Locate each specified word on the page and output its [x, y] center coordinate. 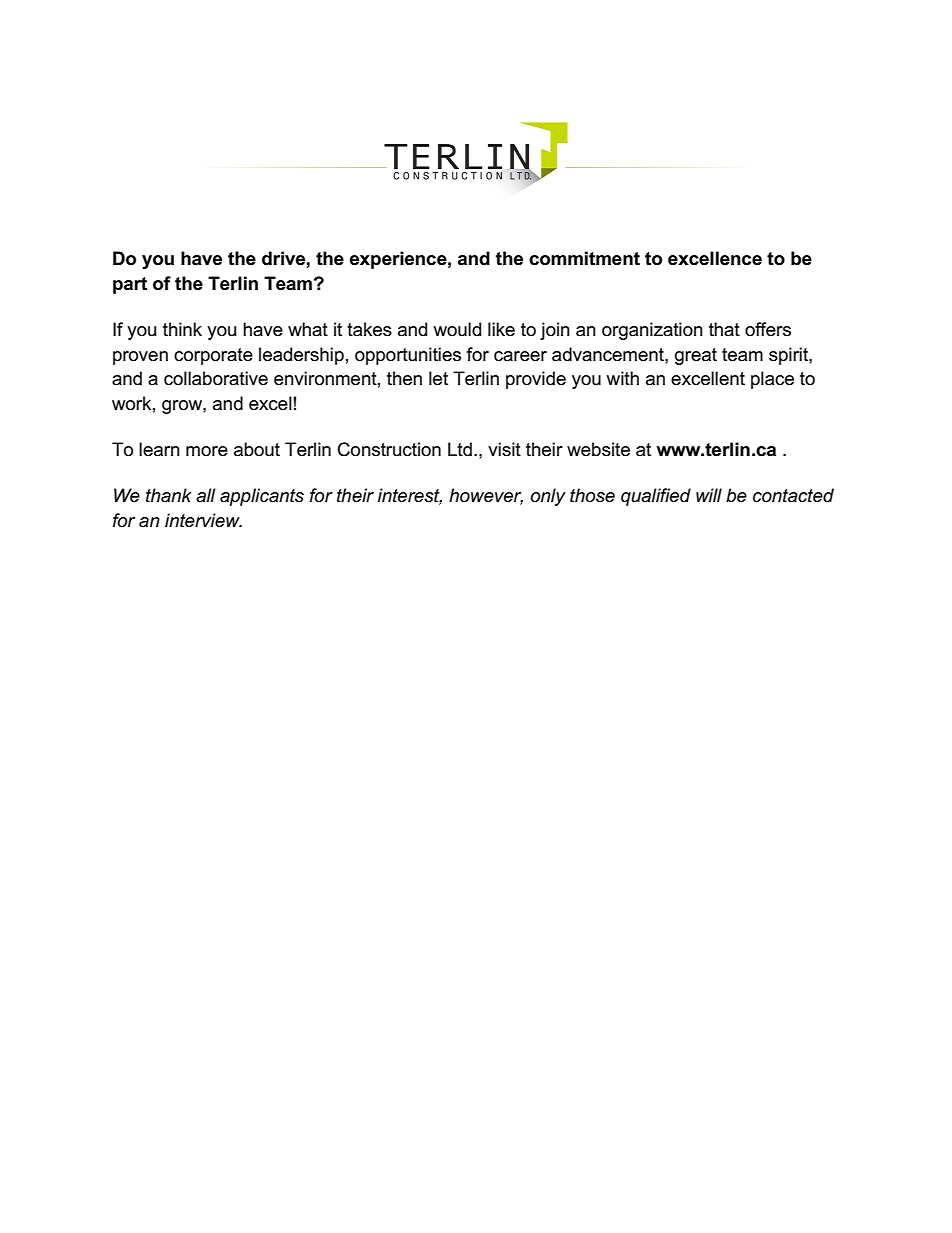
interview [203, 520]
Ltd [460, 449]
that [724, 329]
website [598, 449]
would [457, 329]
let [438, 378]
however [486, 496]
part [130, 285]
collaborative [216, 378]
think [182, 329]
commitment [584, 258]
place [772, 380]
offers [768, 329]
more [207, 451]
